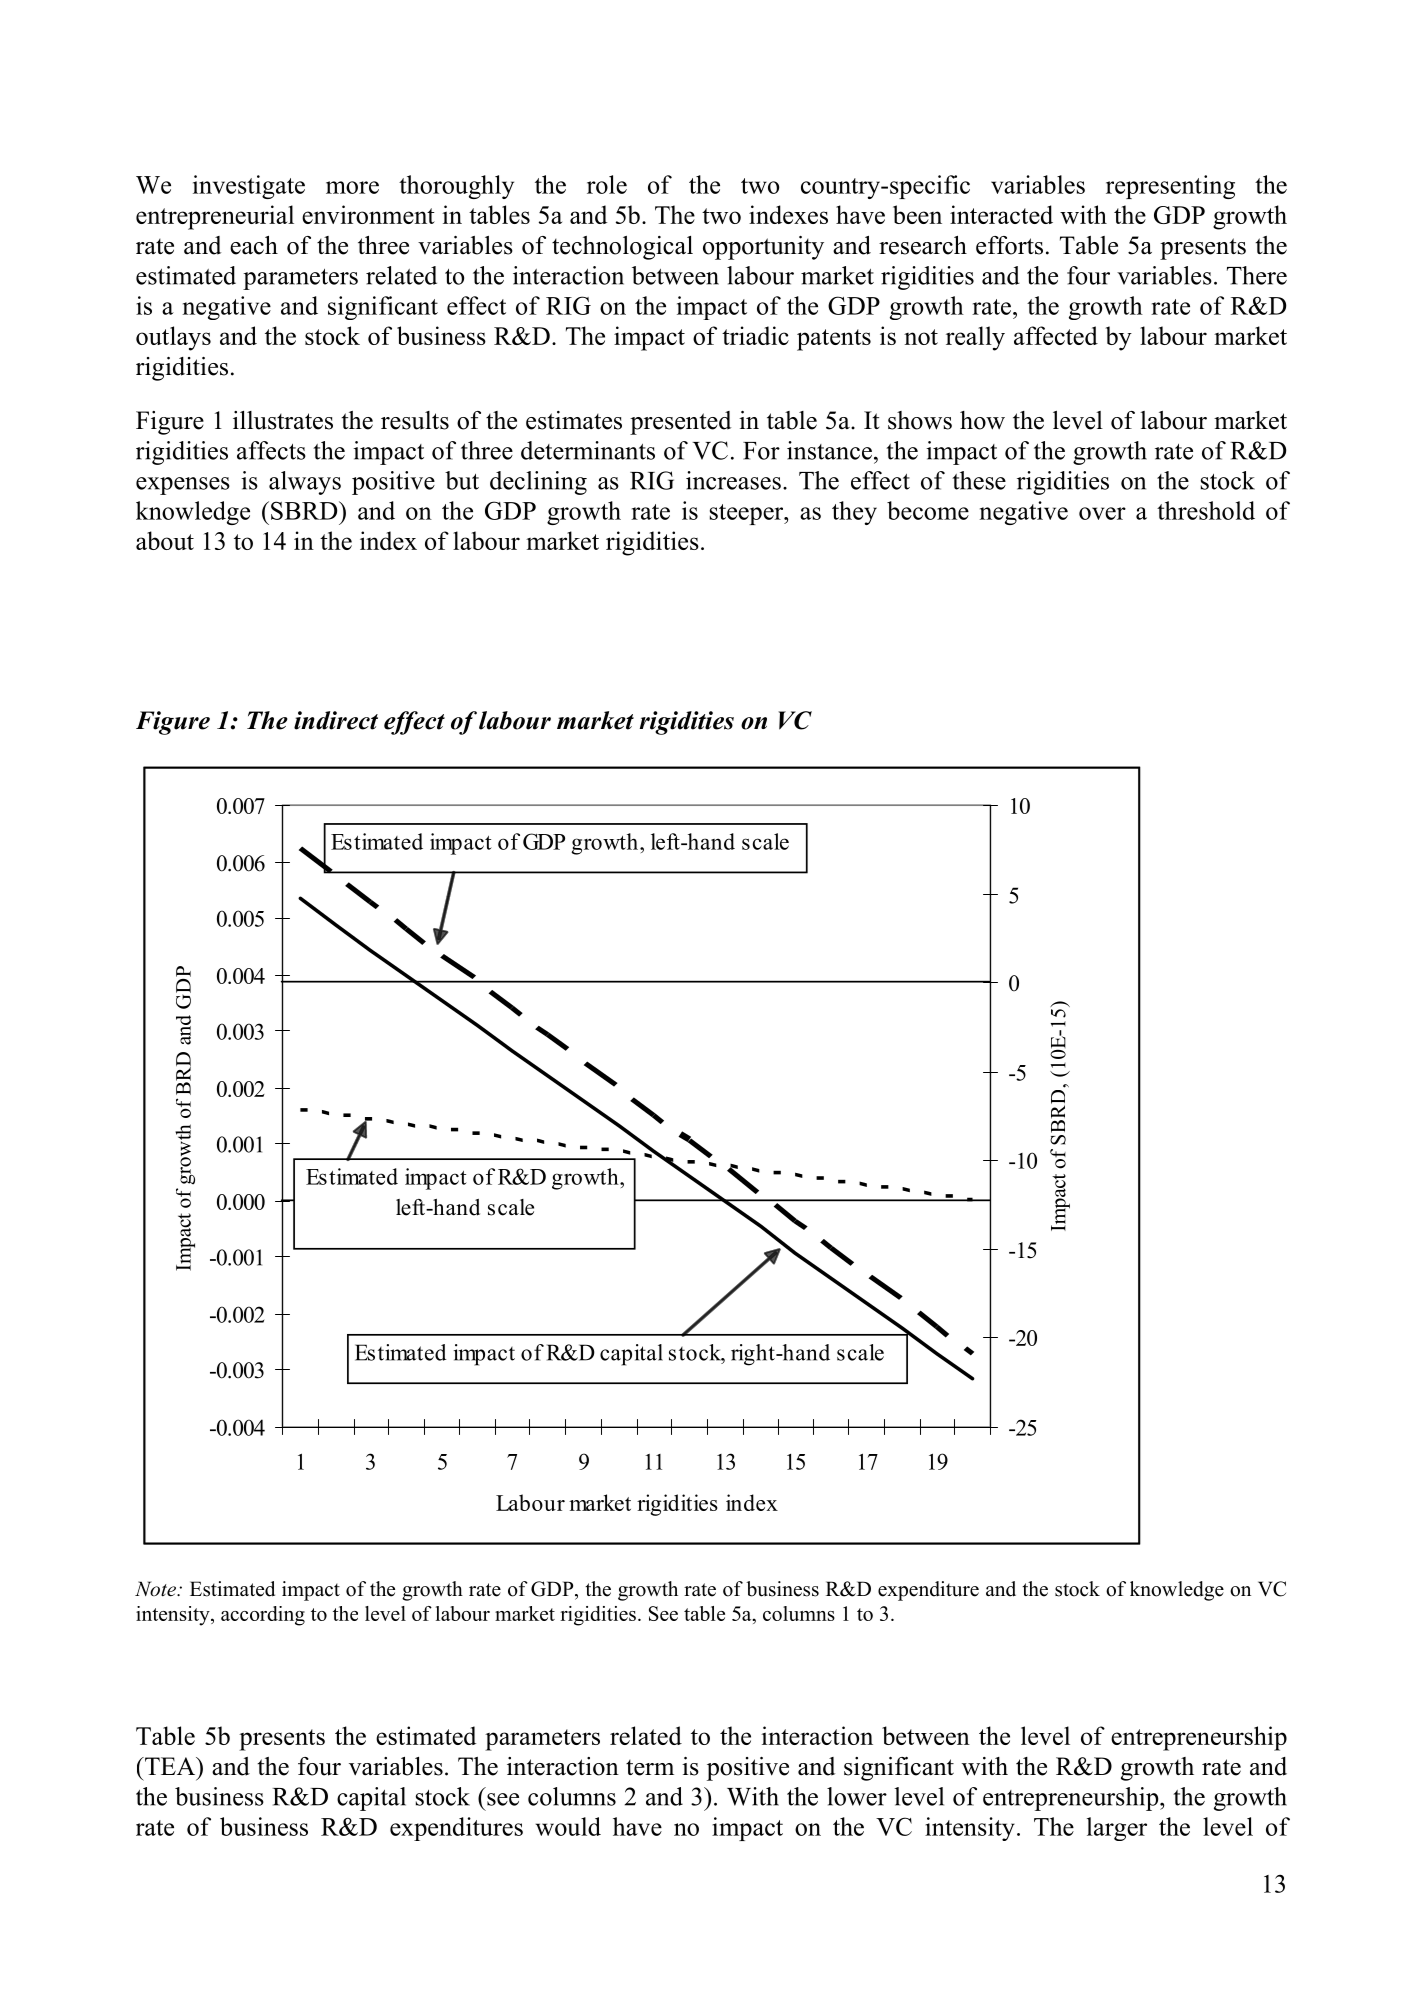  Describe the element at coordinates (254, 245) in the page. I see `each` at that location.
